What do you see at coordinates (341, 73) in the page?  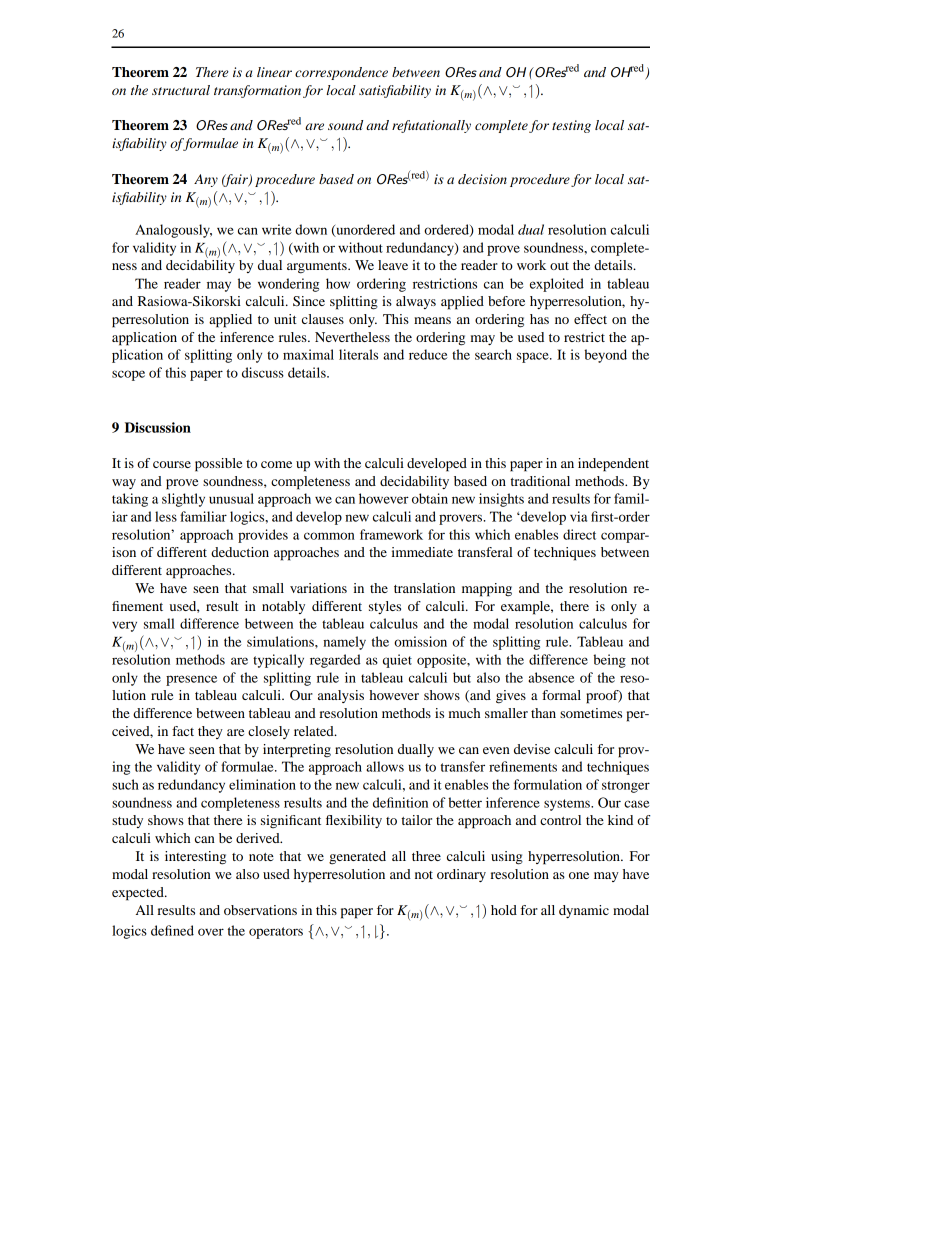 I see `correspondence` at bounding box center [341, 73].
